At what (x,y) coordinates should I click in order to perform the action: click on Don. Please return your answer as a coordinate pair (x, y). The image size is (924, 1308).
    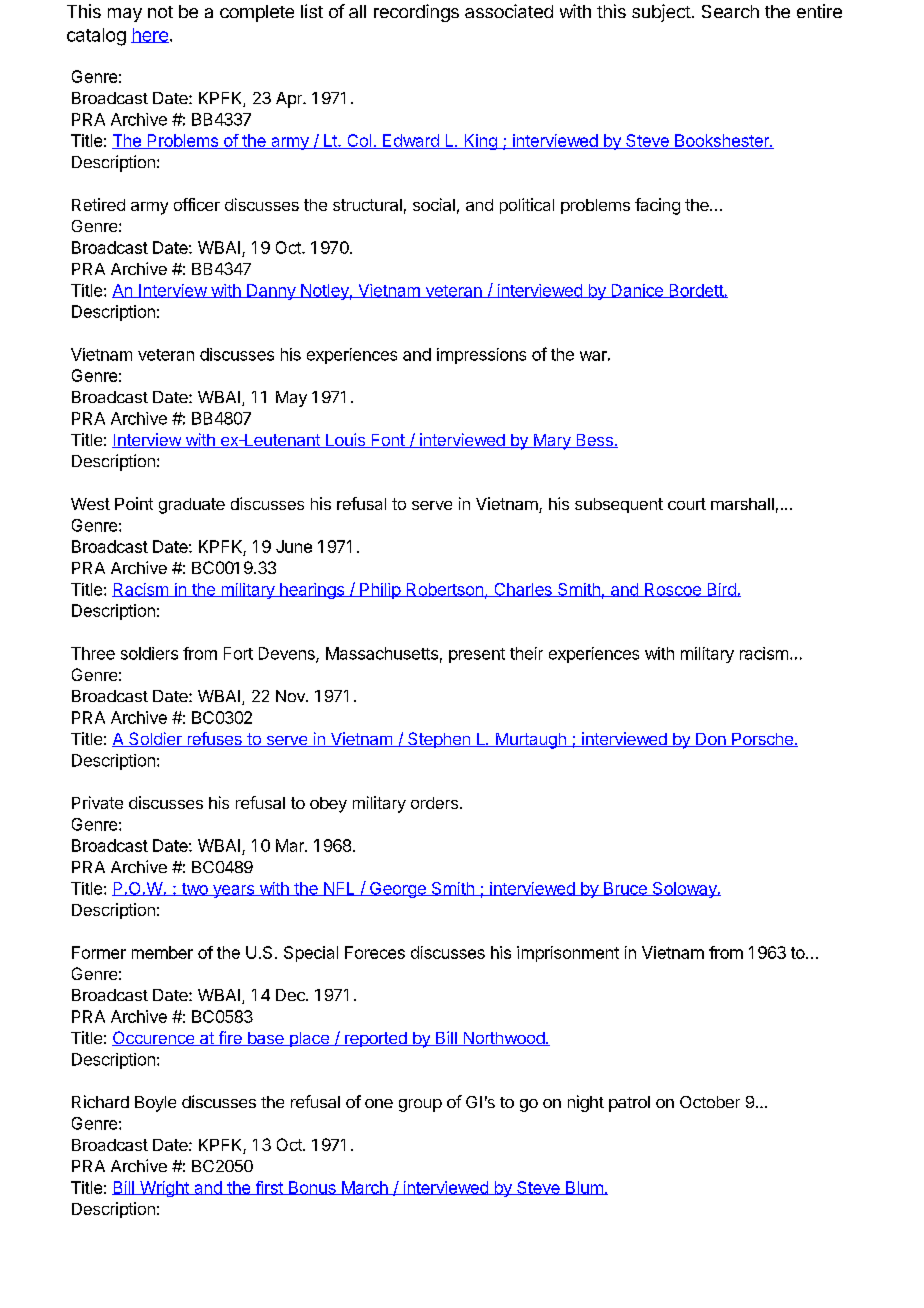
    Looking at the image, I should click on (711, 740).
